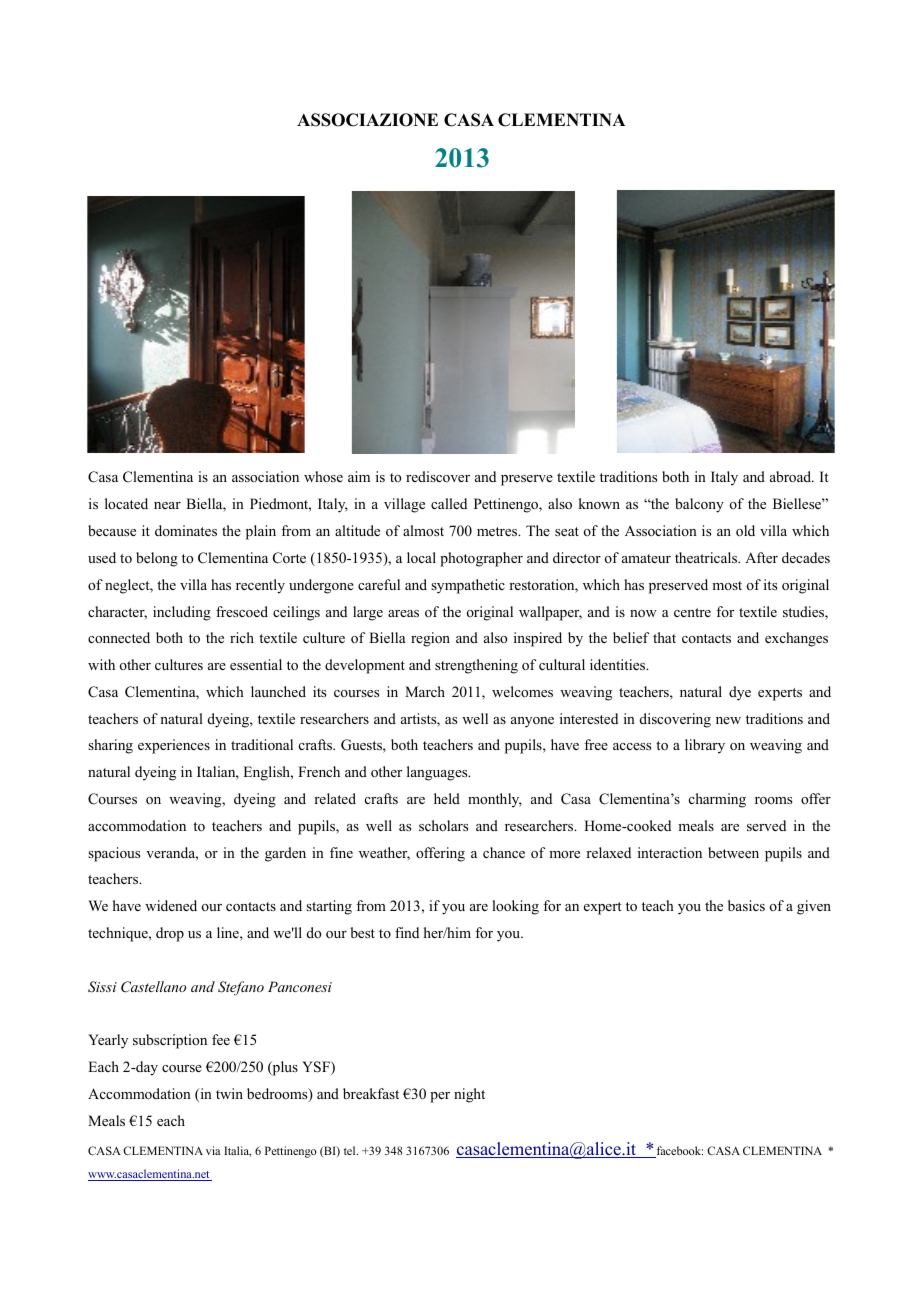  What do you see at coordinates (174, 746) in the document?
I see `experiences` at bounding box center [174, 746].
